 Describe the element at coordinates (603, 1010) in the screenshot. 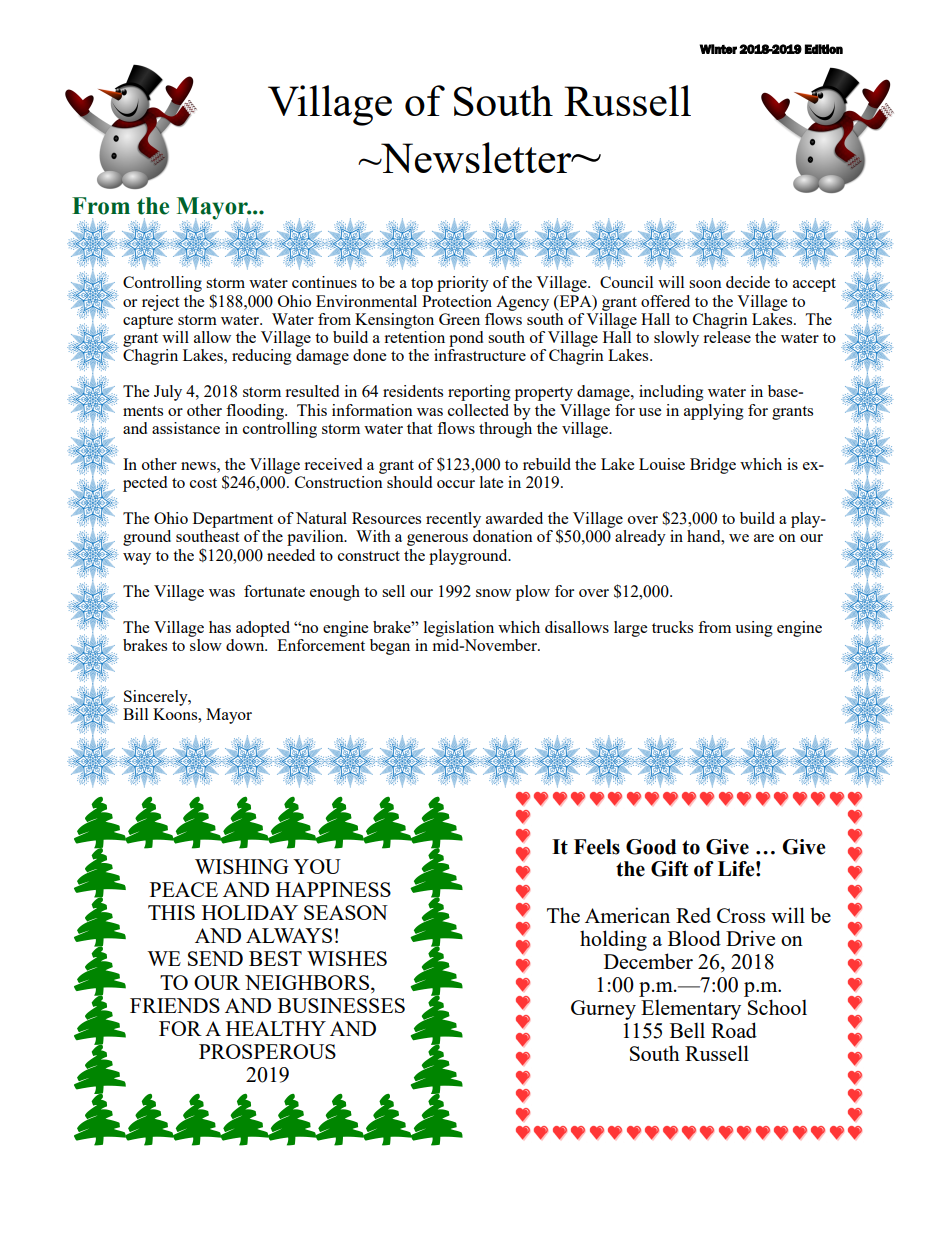

I see `Gurney` at that location.
